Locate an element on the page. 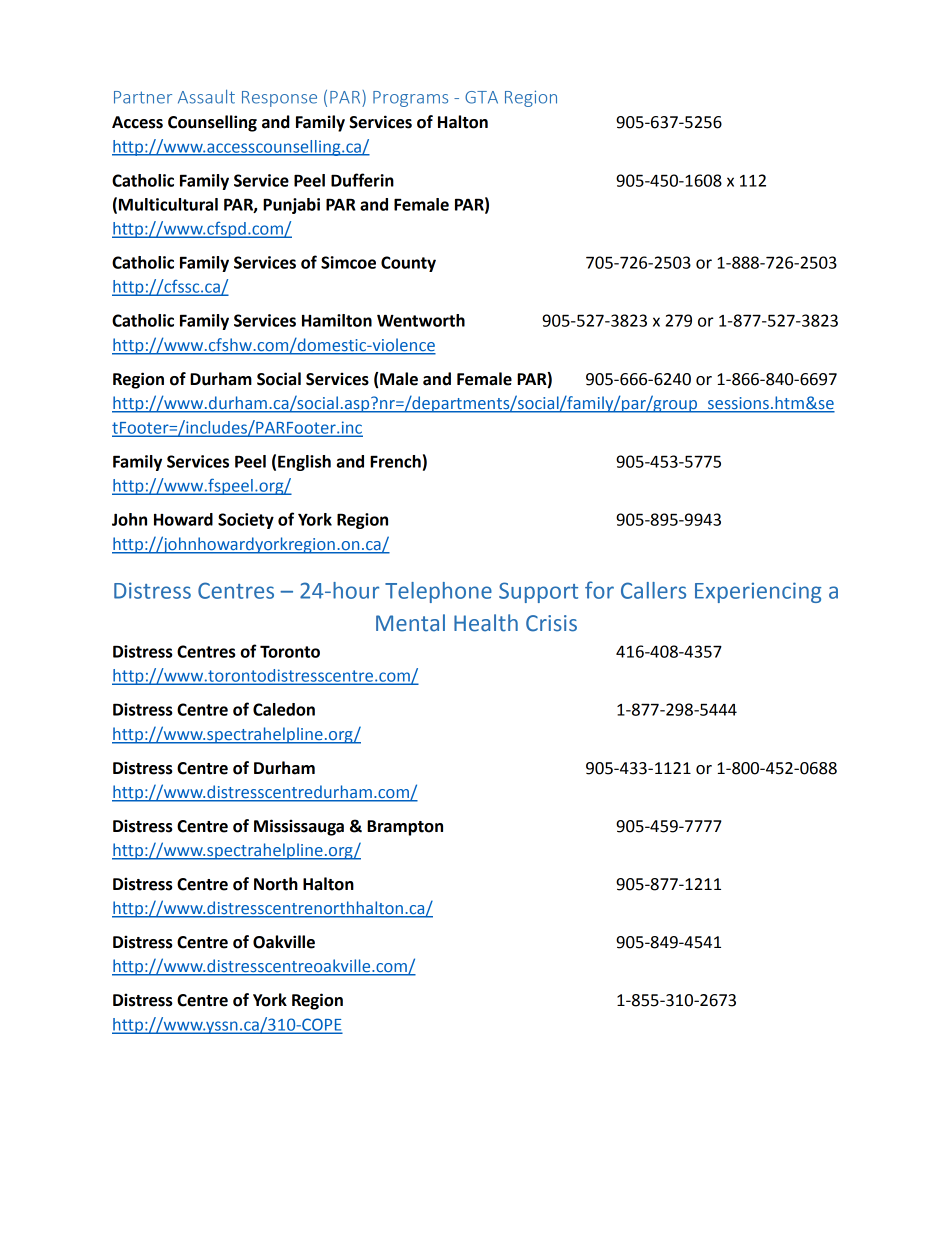 The width and height of the page is (952, 1233). Crisis is located at coordinates (551, 623).
